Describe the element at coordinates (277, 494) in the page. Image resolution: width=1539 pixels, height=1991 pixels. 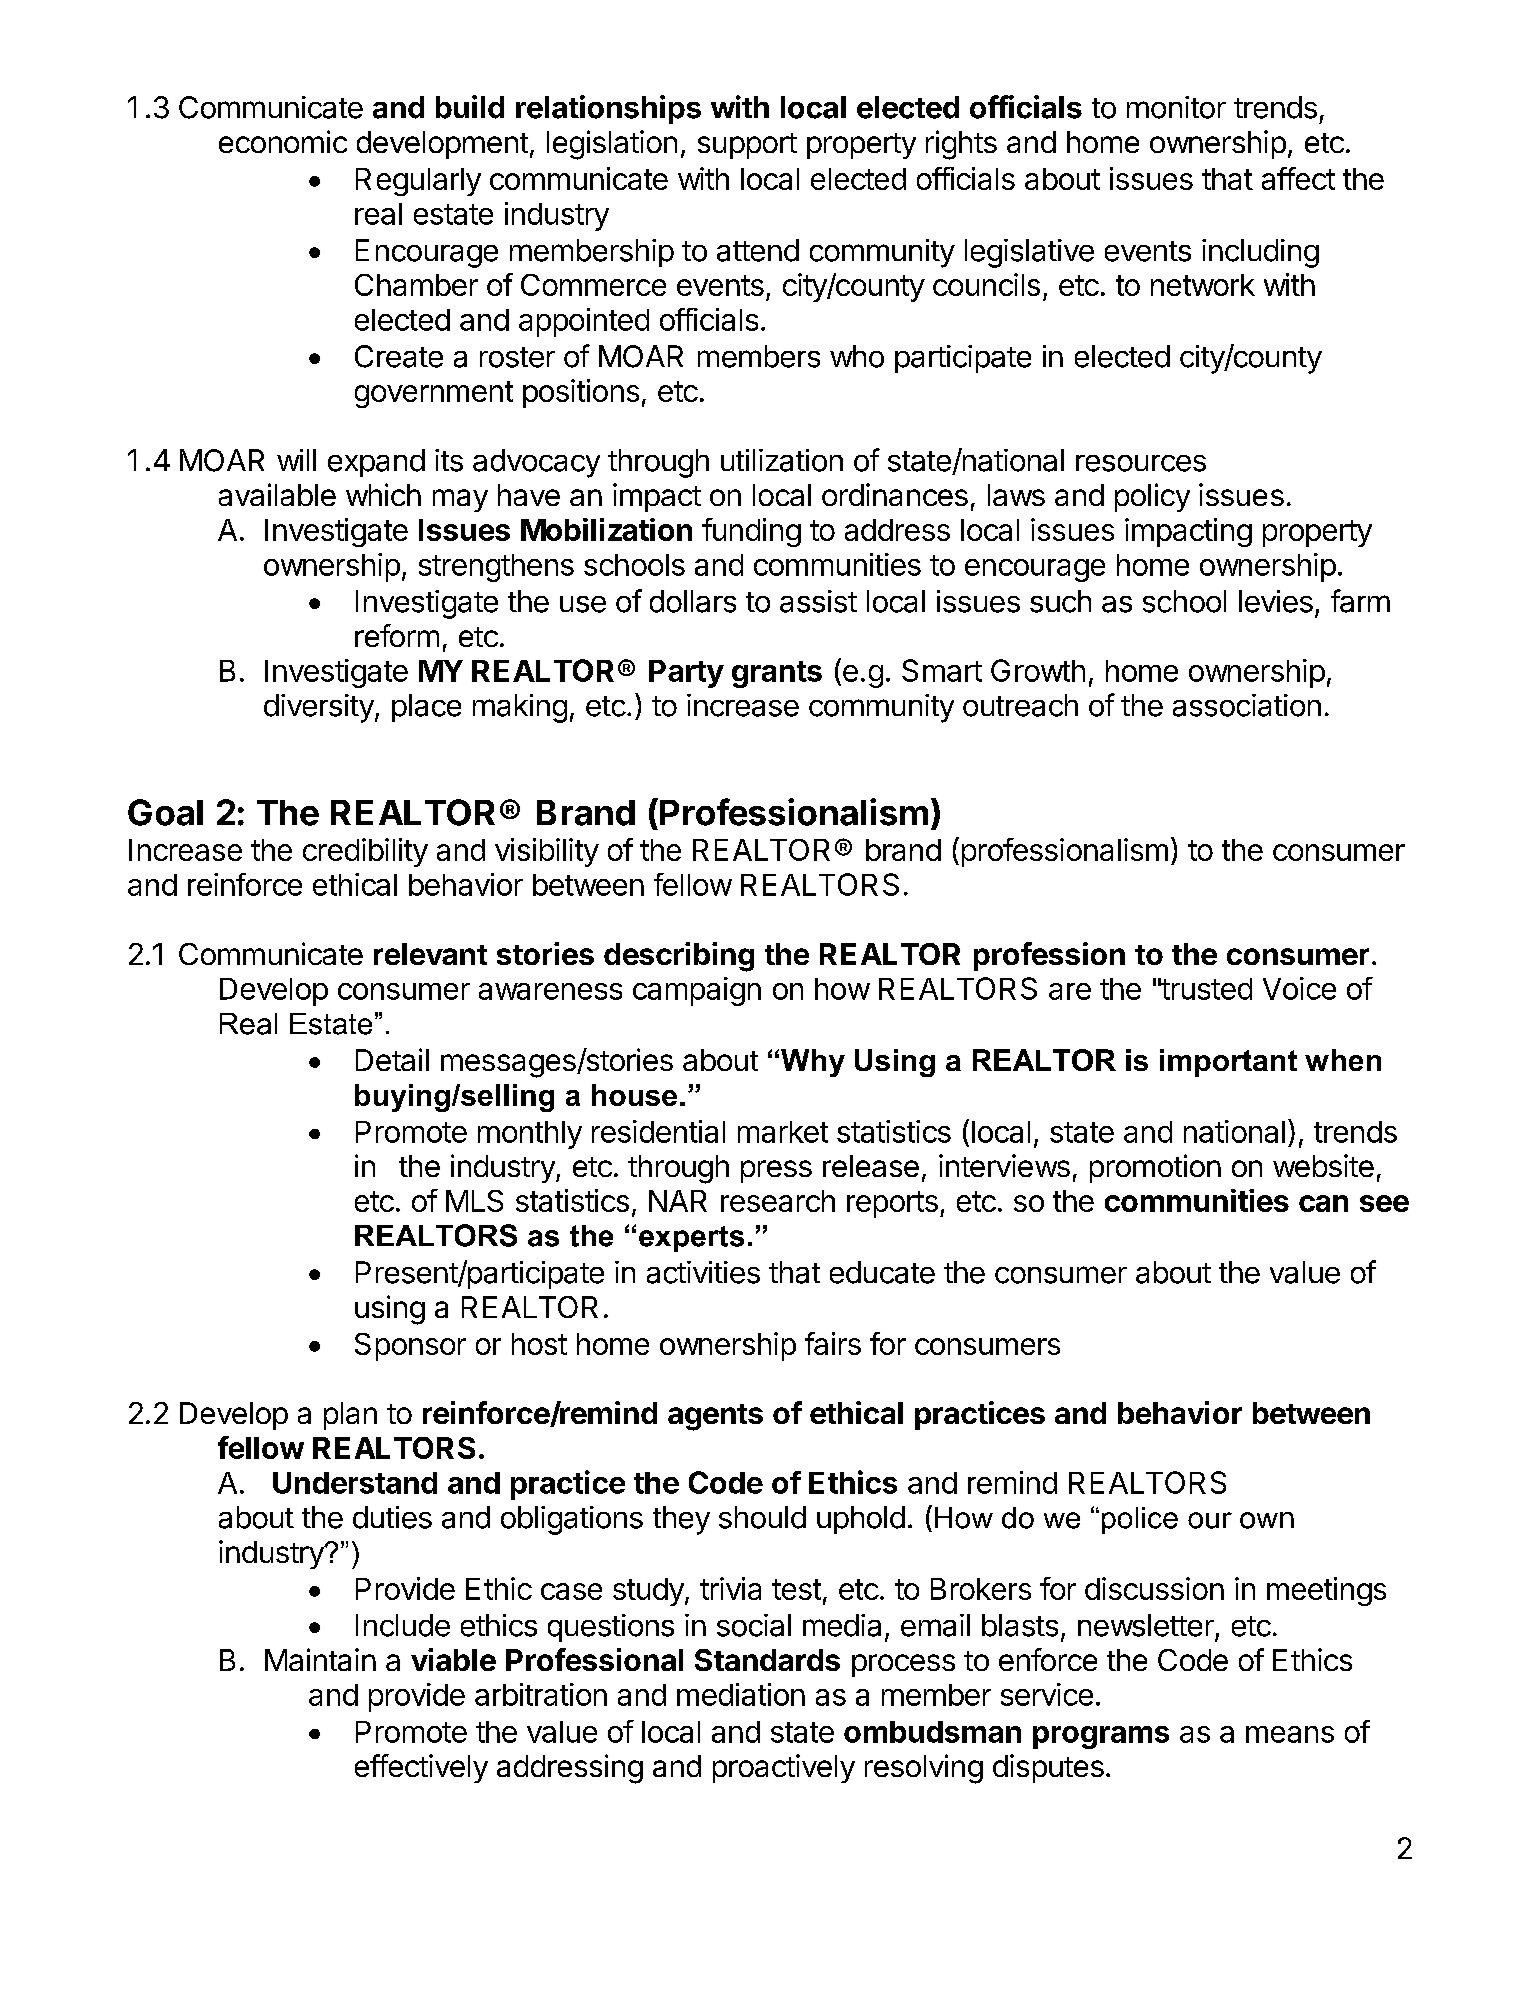
I see `available` at that location.
